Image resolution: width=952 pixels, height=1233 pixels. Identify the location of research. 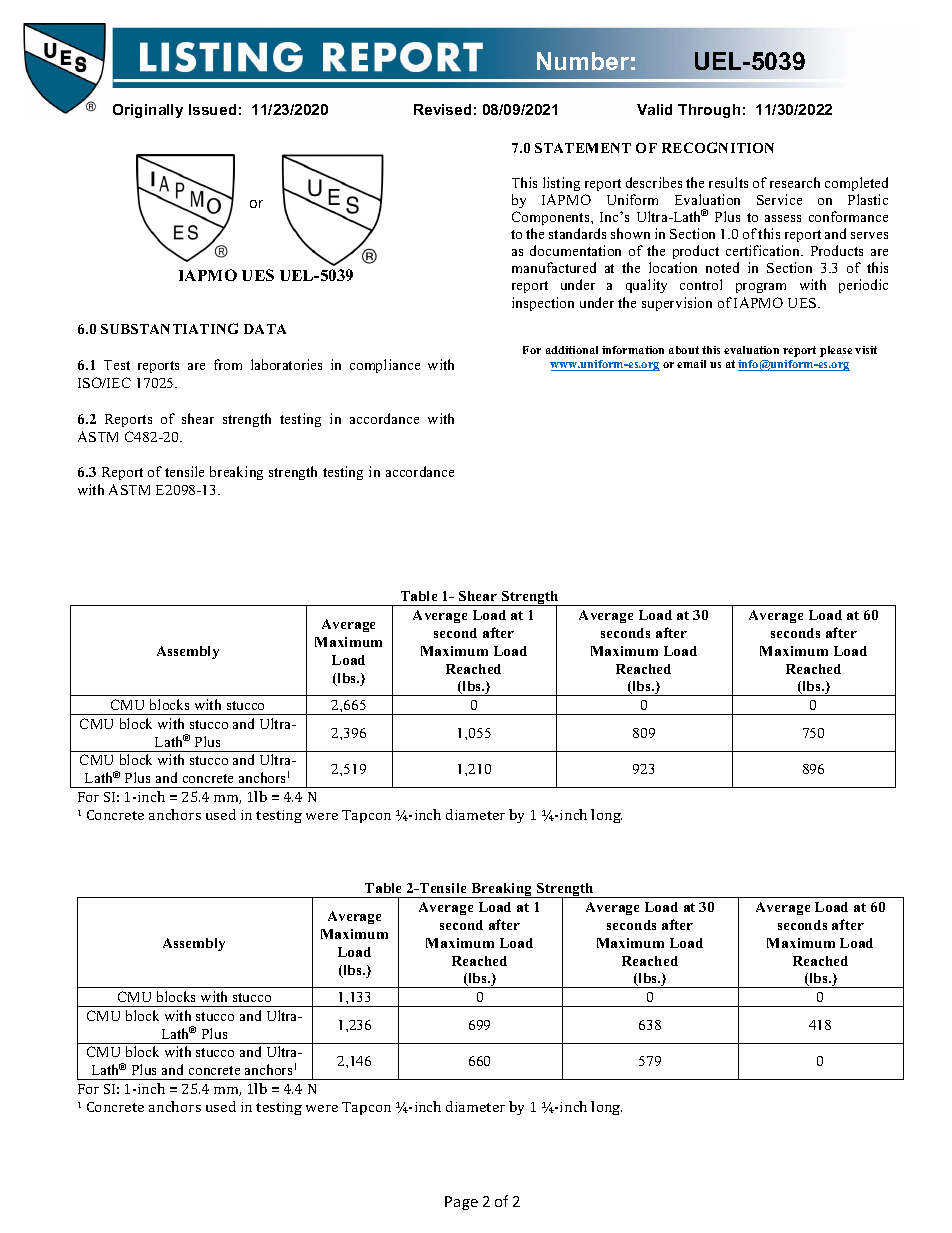
(795, 182).
